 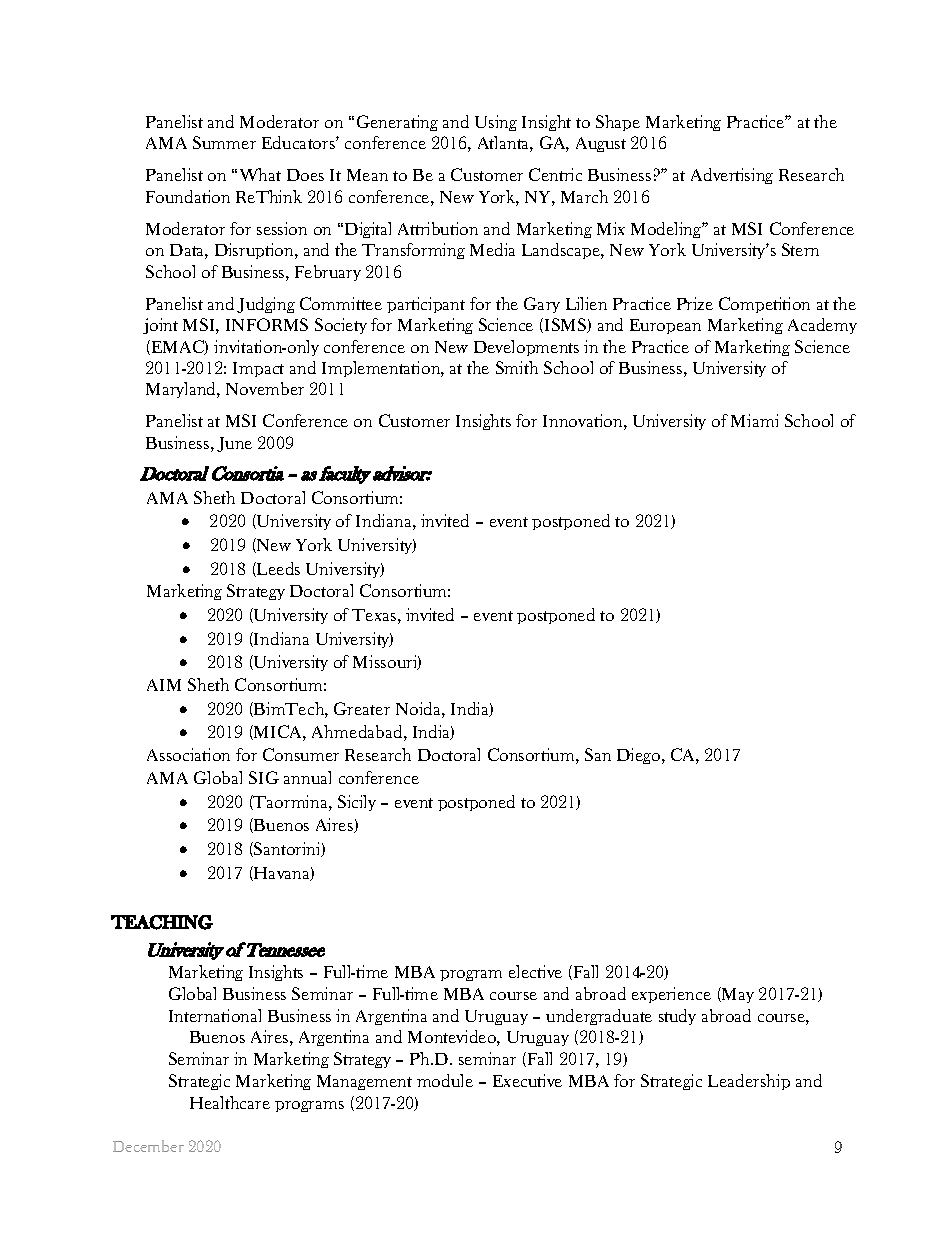 What do you see at coordinates (732, 176) in the page?
I see `Advertising` at bounding box center [732, 176].
